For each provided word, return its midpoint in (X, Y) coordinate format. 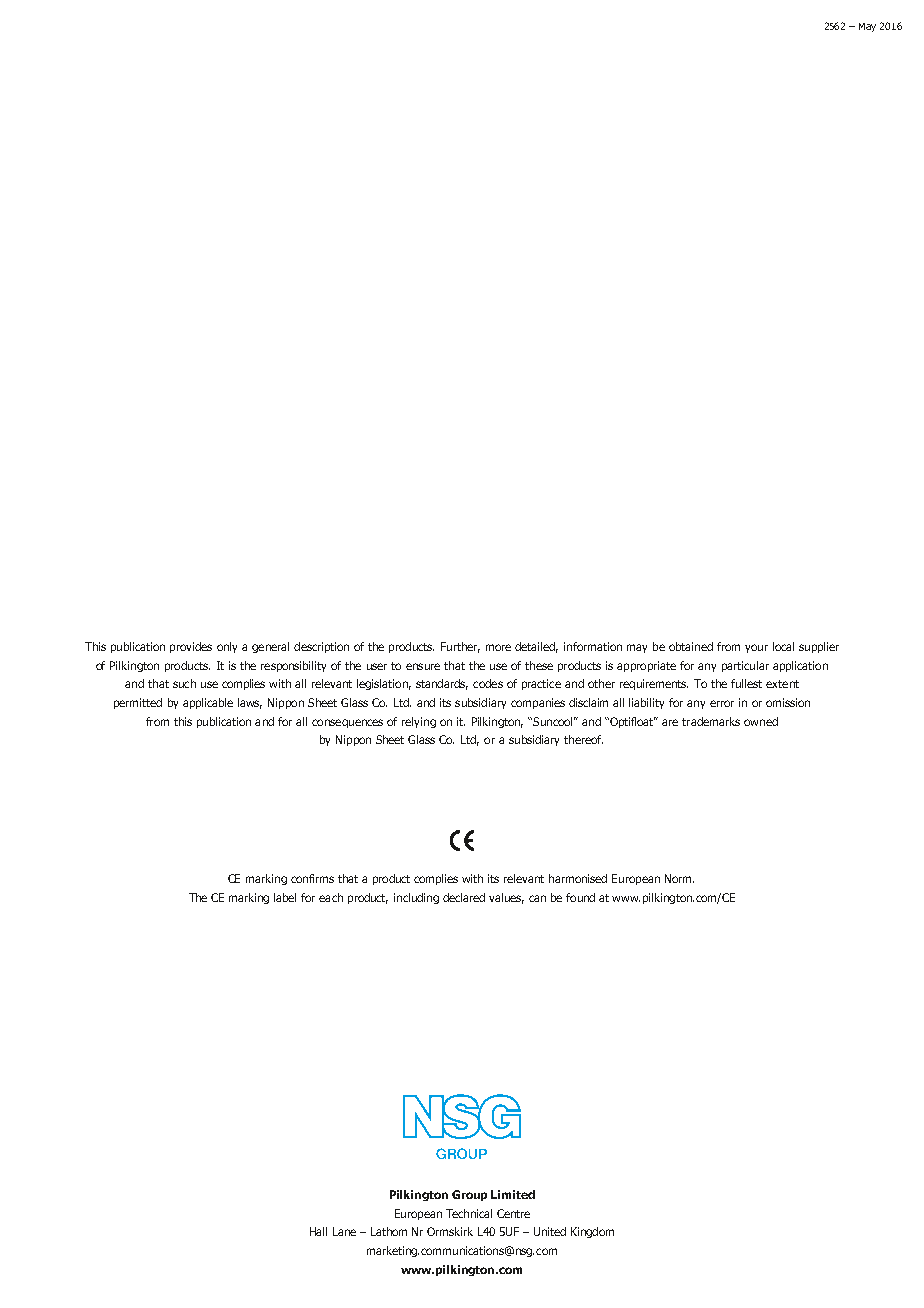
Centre (513, 1213)
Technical (469, 1213)
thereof (583, 739)
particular (745, 666)
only (227, 647)
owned (761, 721)
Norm (679, 878)
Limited (513, 1194)
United (550, 1231)
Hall (318, 1231)
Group (469, 1195)
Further (460, 647)
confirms (312, 878)
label (285, 897)
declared (464, 897)
